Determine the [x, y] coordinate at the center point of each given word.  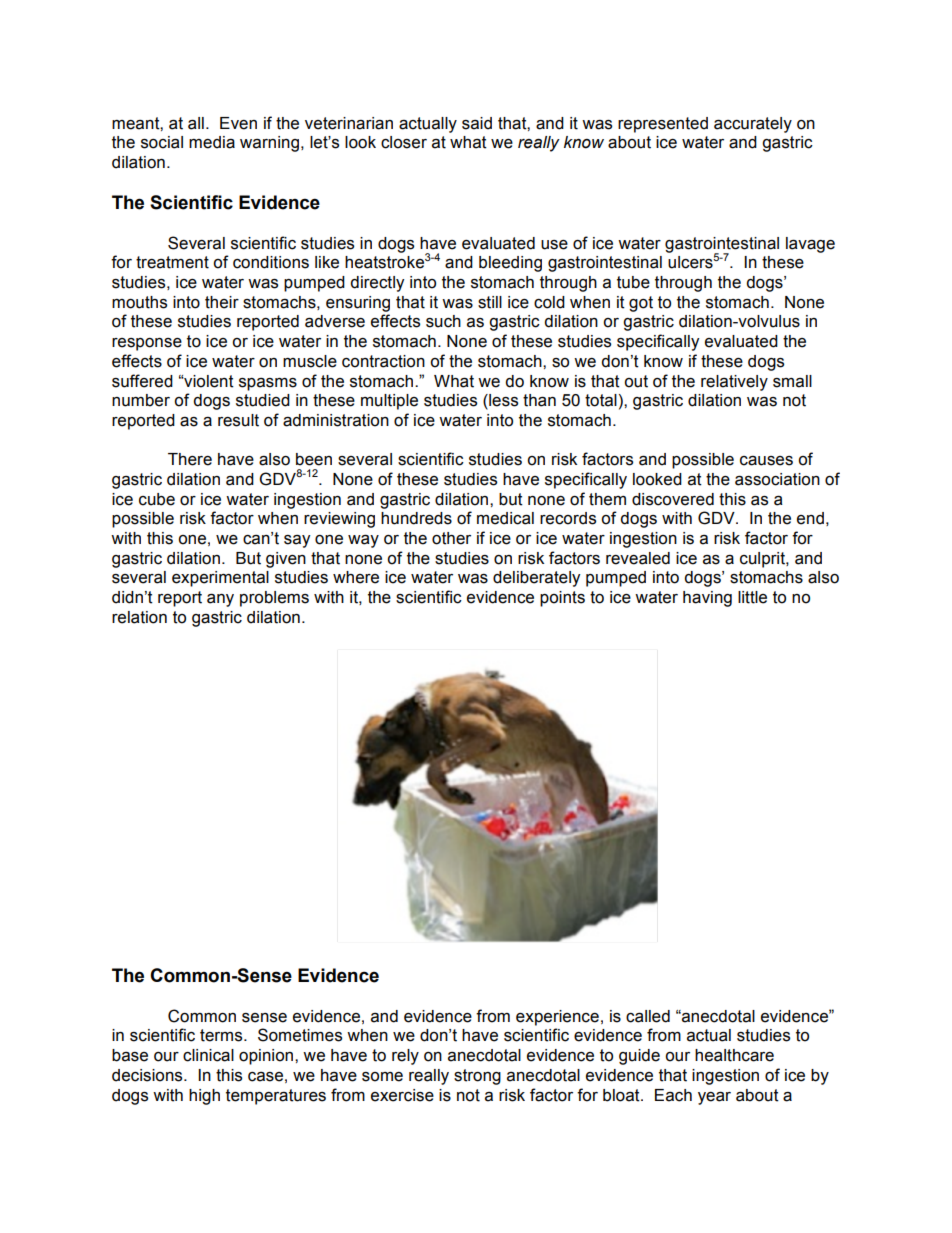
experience [557, 1018]
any [220, 600]
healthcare [734, 1055]
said [477, 123]
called [648, 1016]
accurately [753, 125]
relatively [734, 383]
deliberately [536, 579]
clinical [208, 1055]
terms [222, 1035]
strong [477, 1077]
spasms [268, 384]
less [502, 401]
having [707, 599]
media [212, 142]
